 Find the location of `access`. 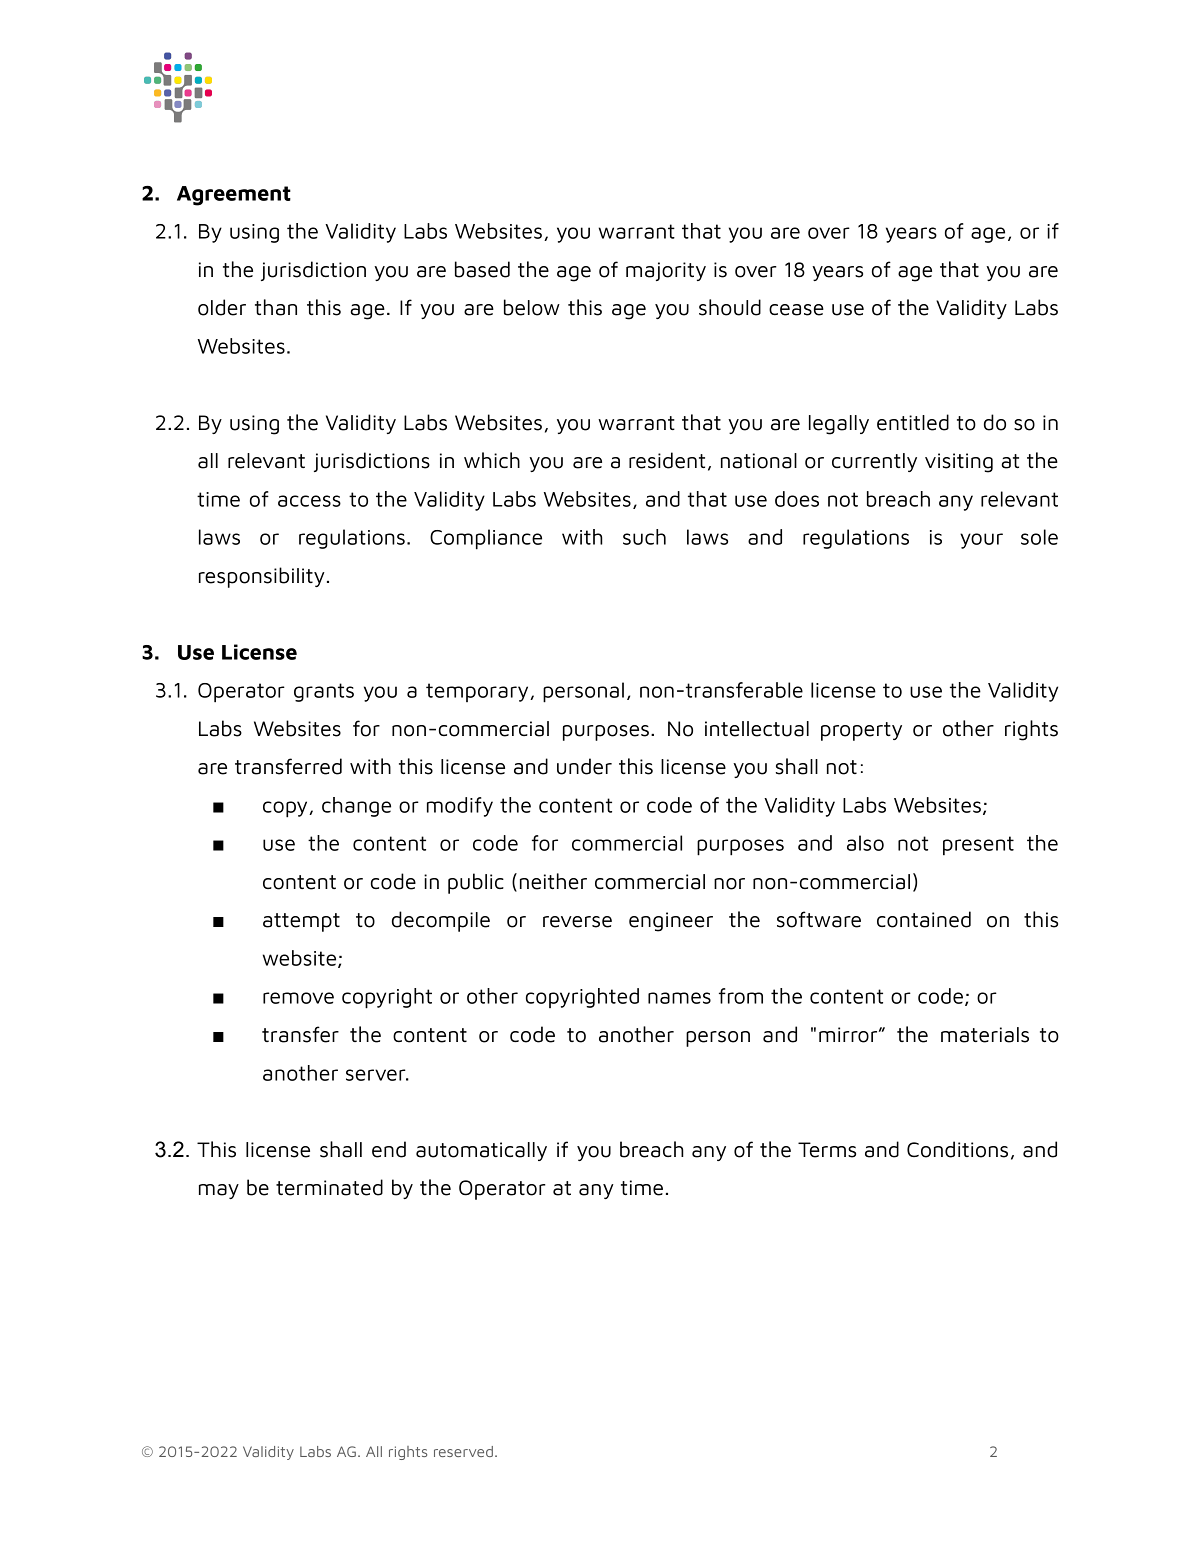

access is located at coordinates (309, 501).
